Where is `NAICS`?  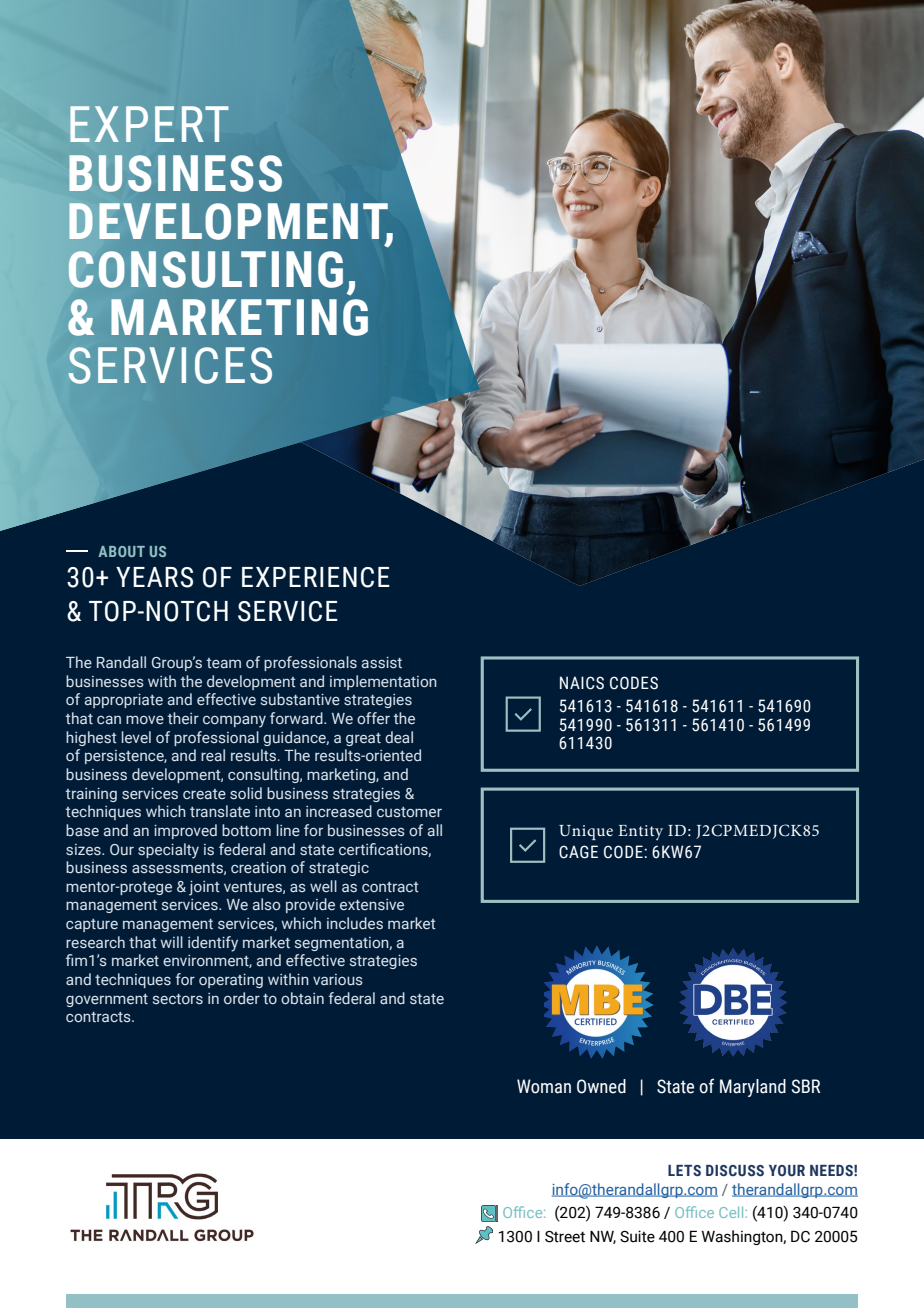 NAICS is located at coordinates (582, 683).
